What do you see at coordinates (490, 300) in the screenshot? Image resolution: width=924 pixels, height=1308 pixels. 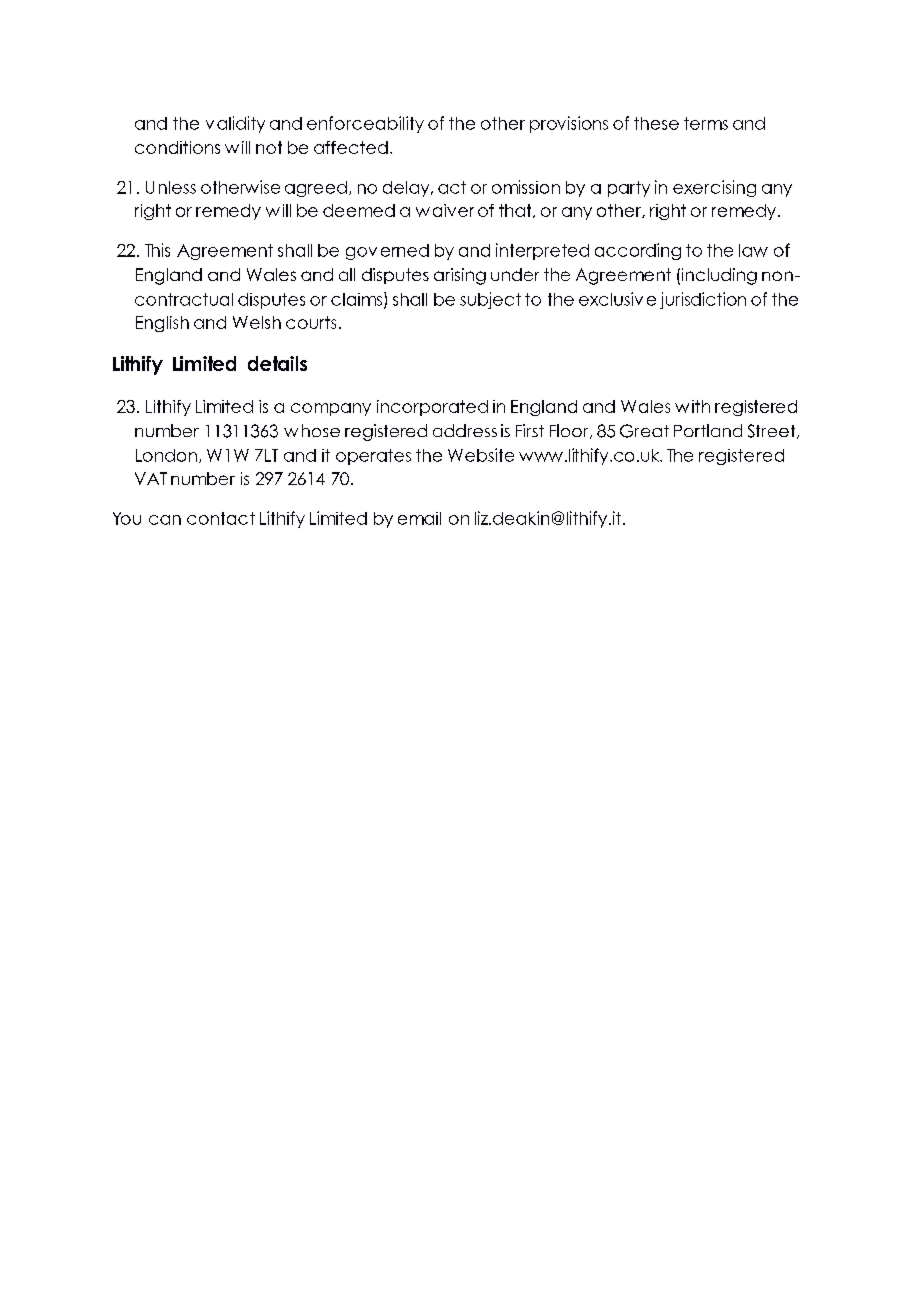 I see `subject` at bounding box center [490, 300].
